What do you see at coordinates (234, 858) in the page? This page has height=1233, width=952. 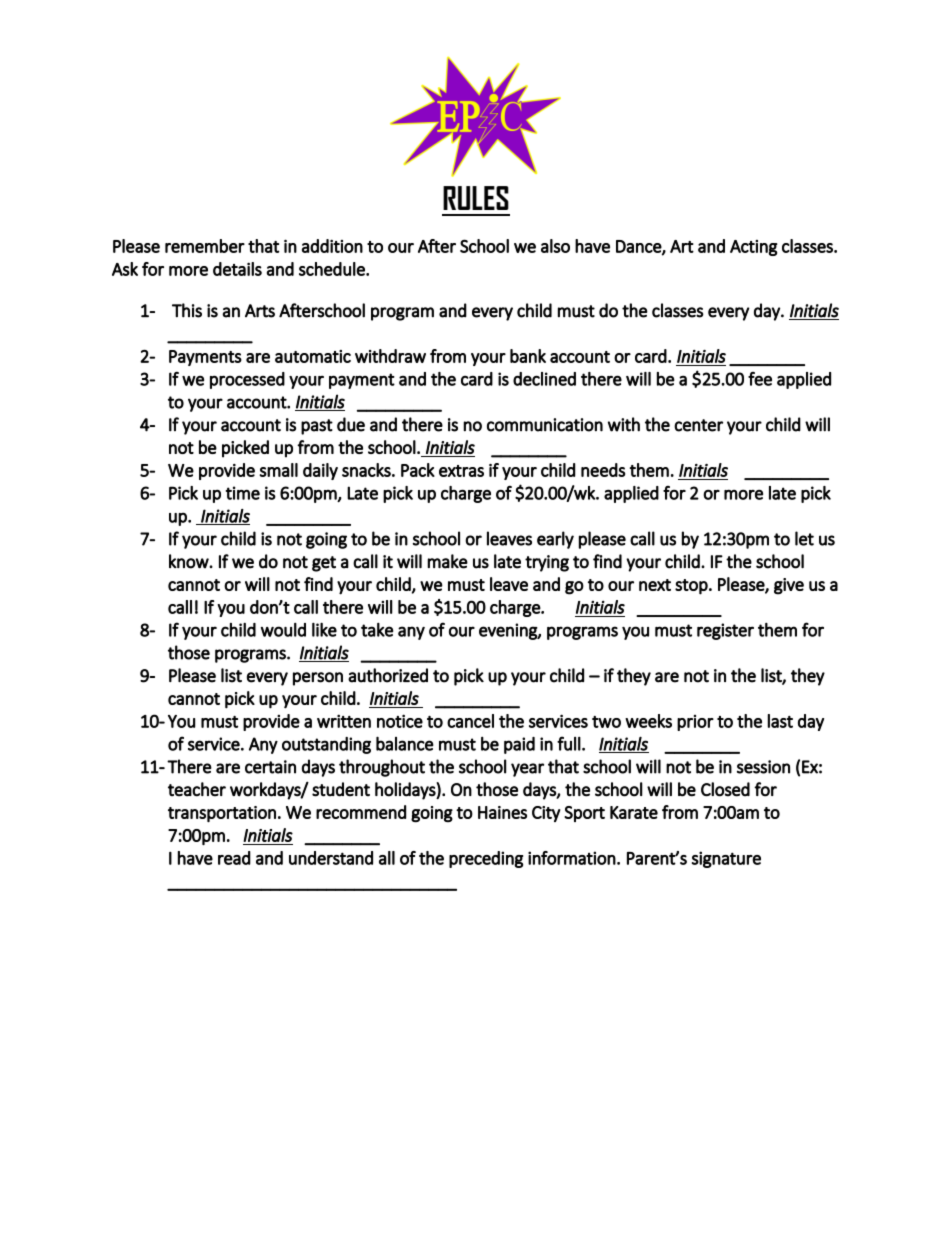 I see `read` at bounding box center [234, 858].
